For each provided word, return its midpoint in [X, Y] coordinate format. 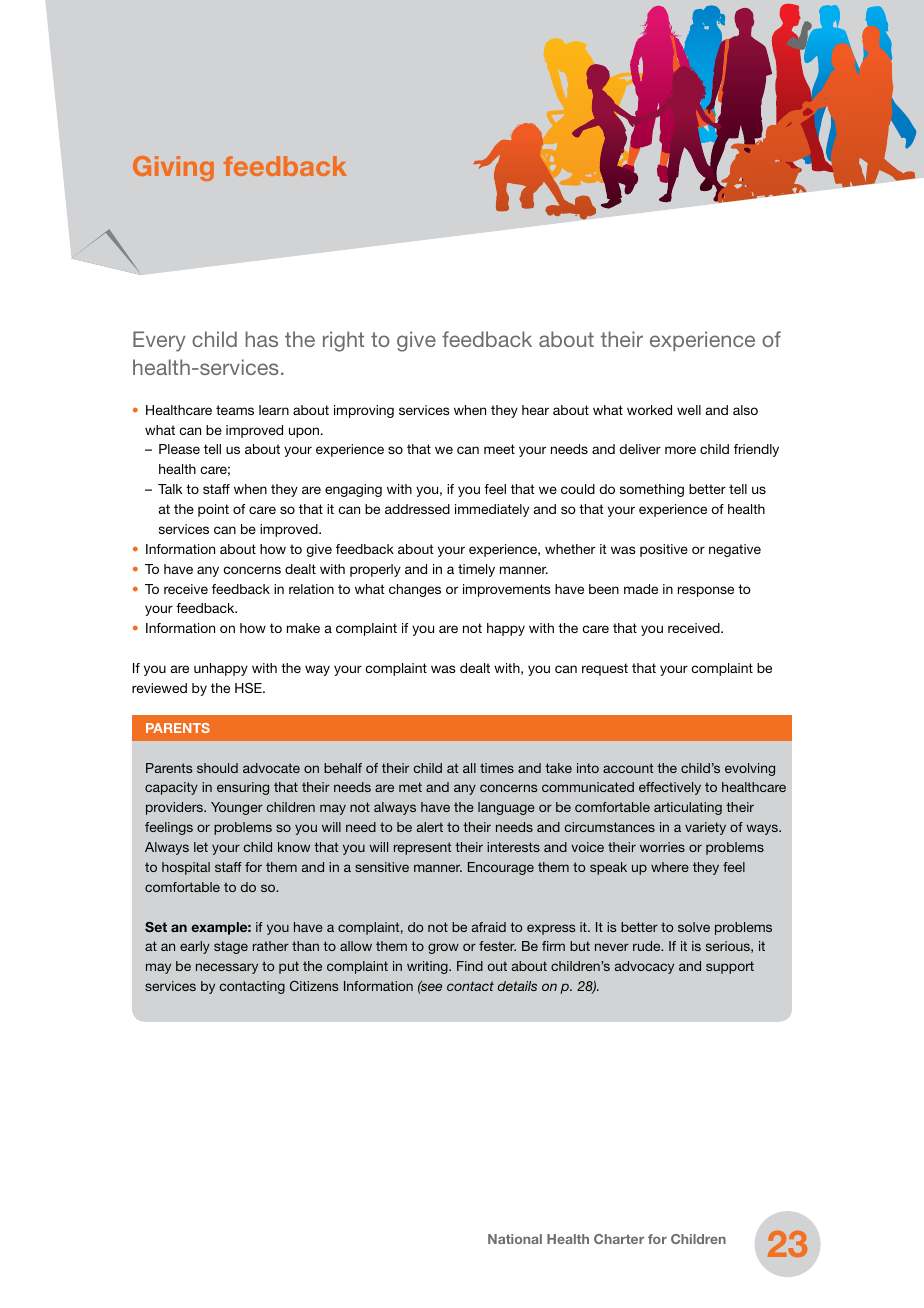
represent [422, 848]
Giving [173, 168]
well [689, 410]
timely [476, 570]
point [213, 510]
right [343, 341]
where [670, 867]
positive [664, 550]
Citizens [314, 986]
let [201, 847]
